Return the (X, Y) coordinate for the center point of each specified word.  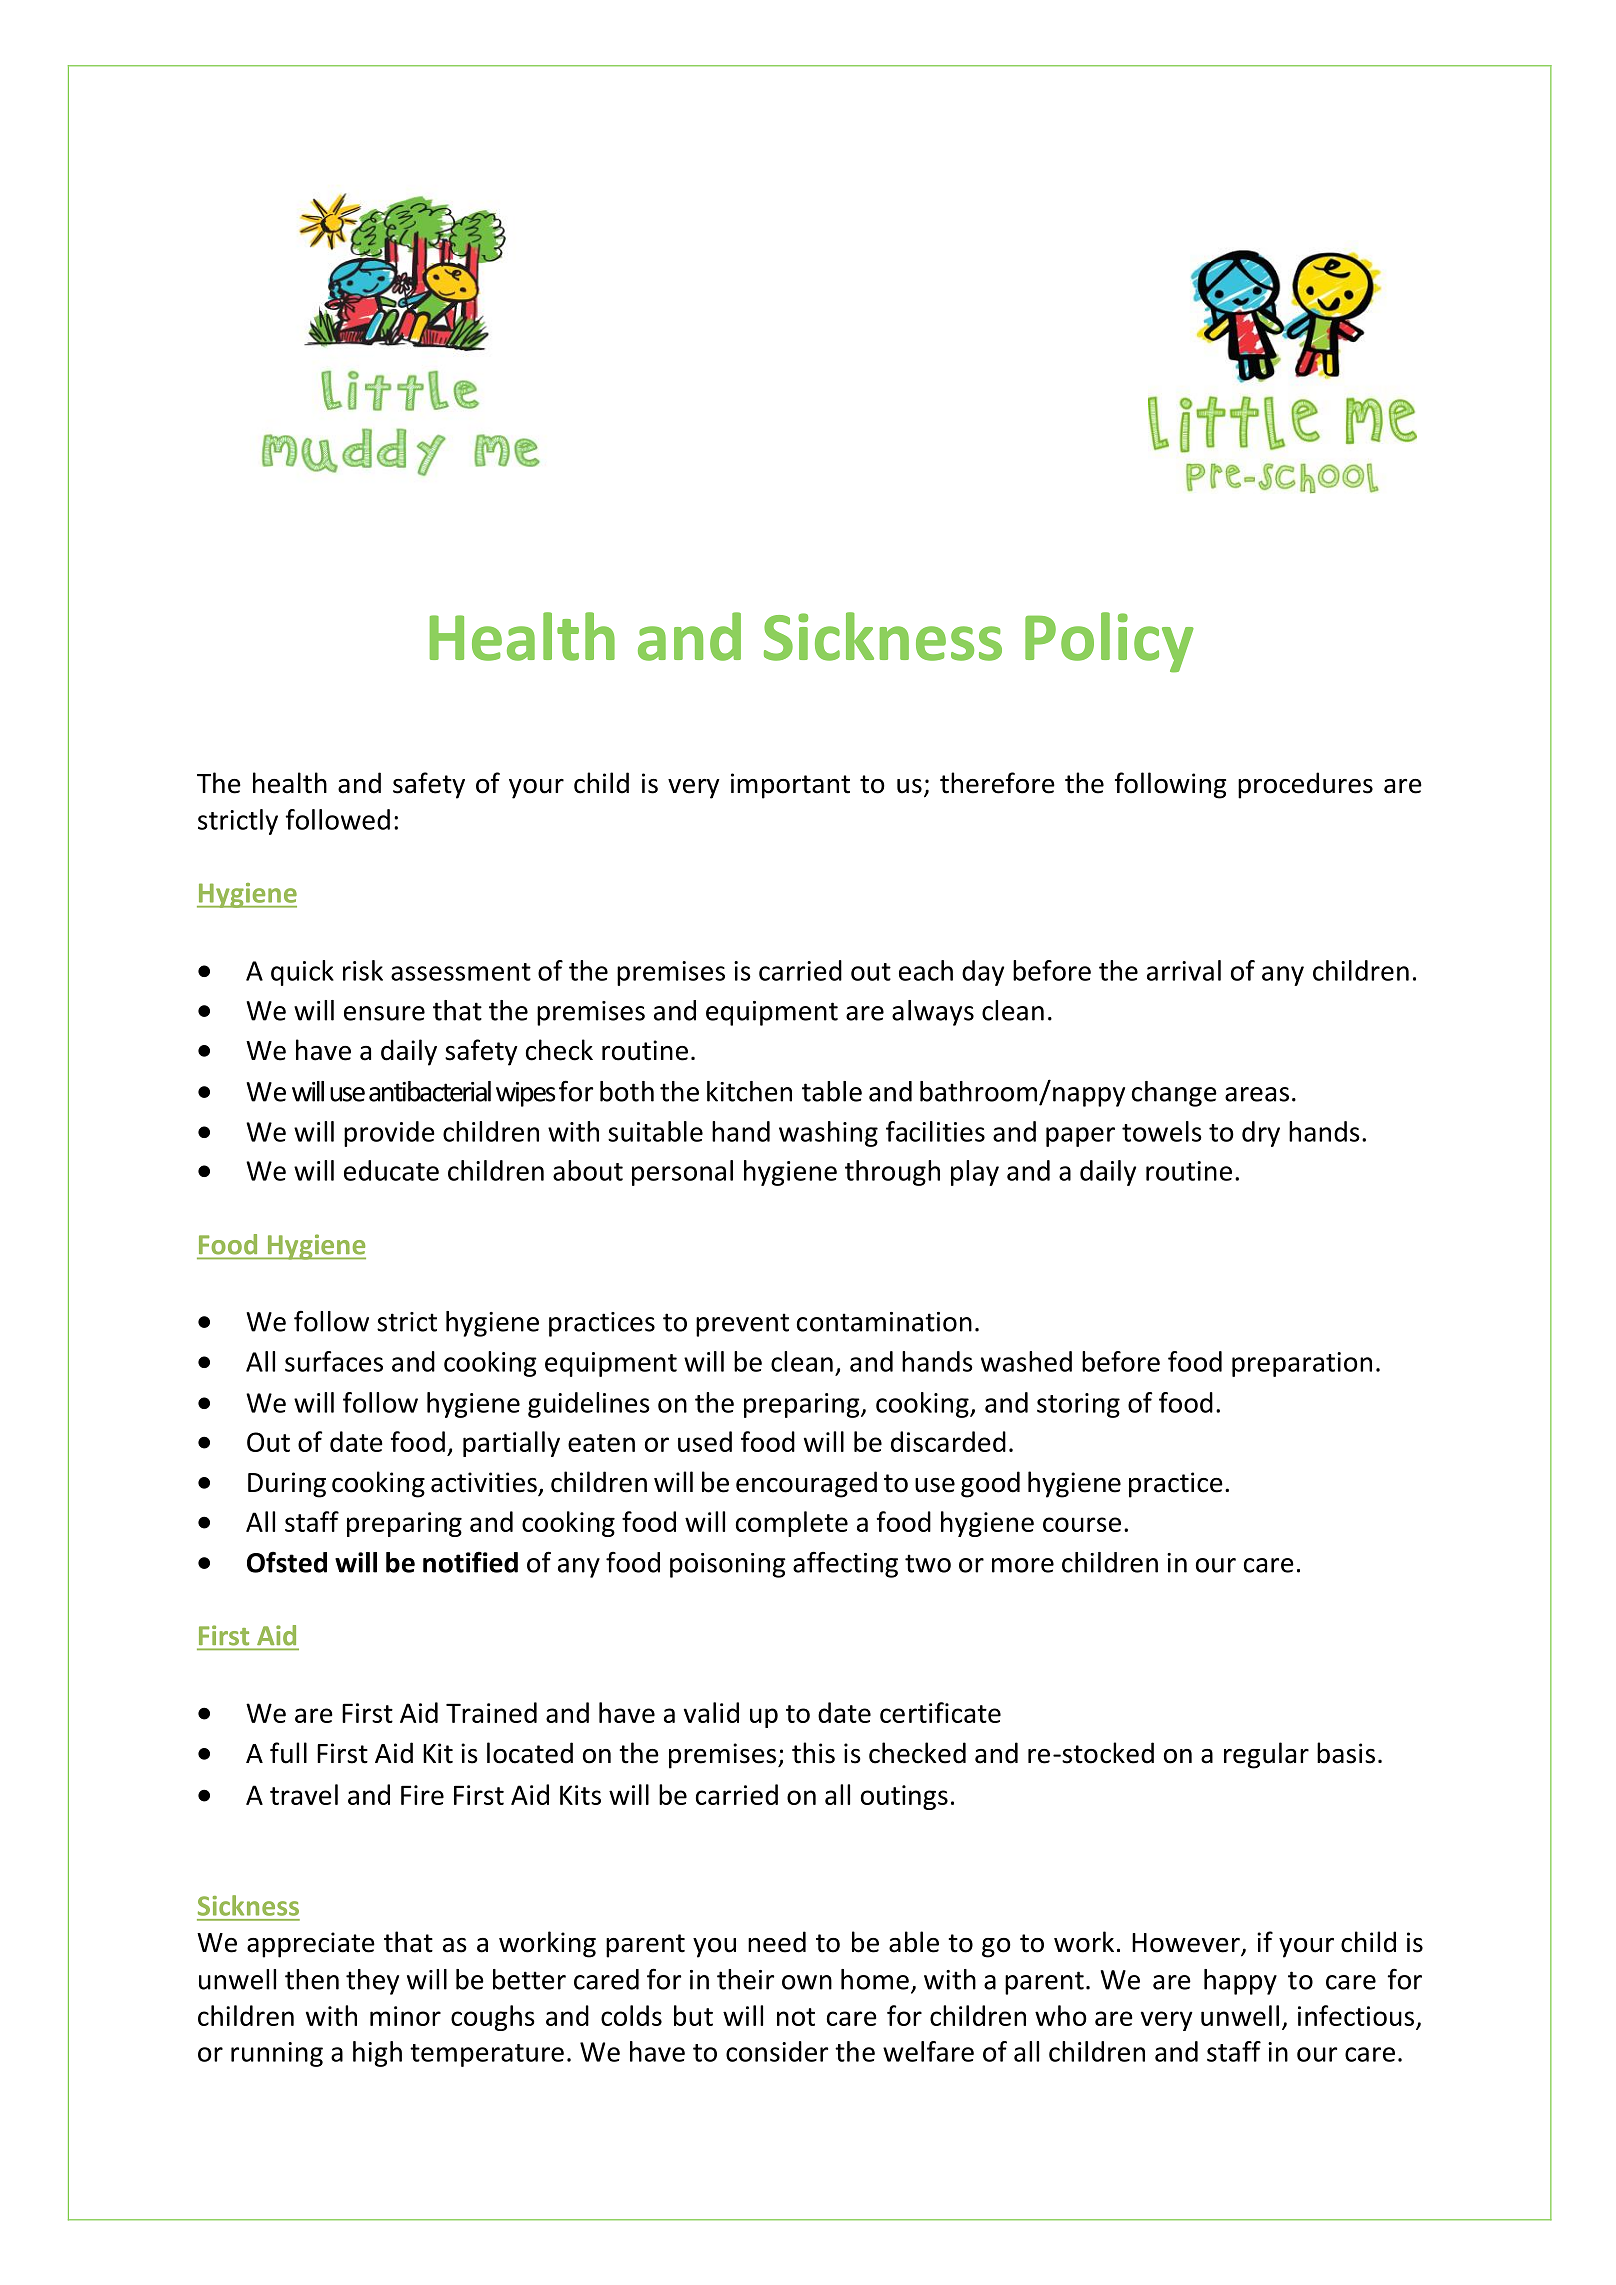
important (790, 786)
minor (405, 2016)
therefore (997, 783)
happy (1240, 1982)
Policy (1109, 642)
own (807, 1982)
